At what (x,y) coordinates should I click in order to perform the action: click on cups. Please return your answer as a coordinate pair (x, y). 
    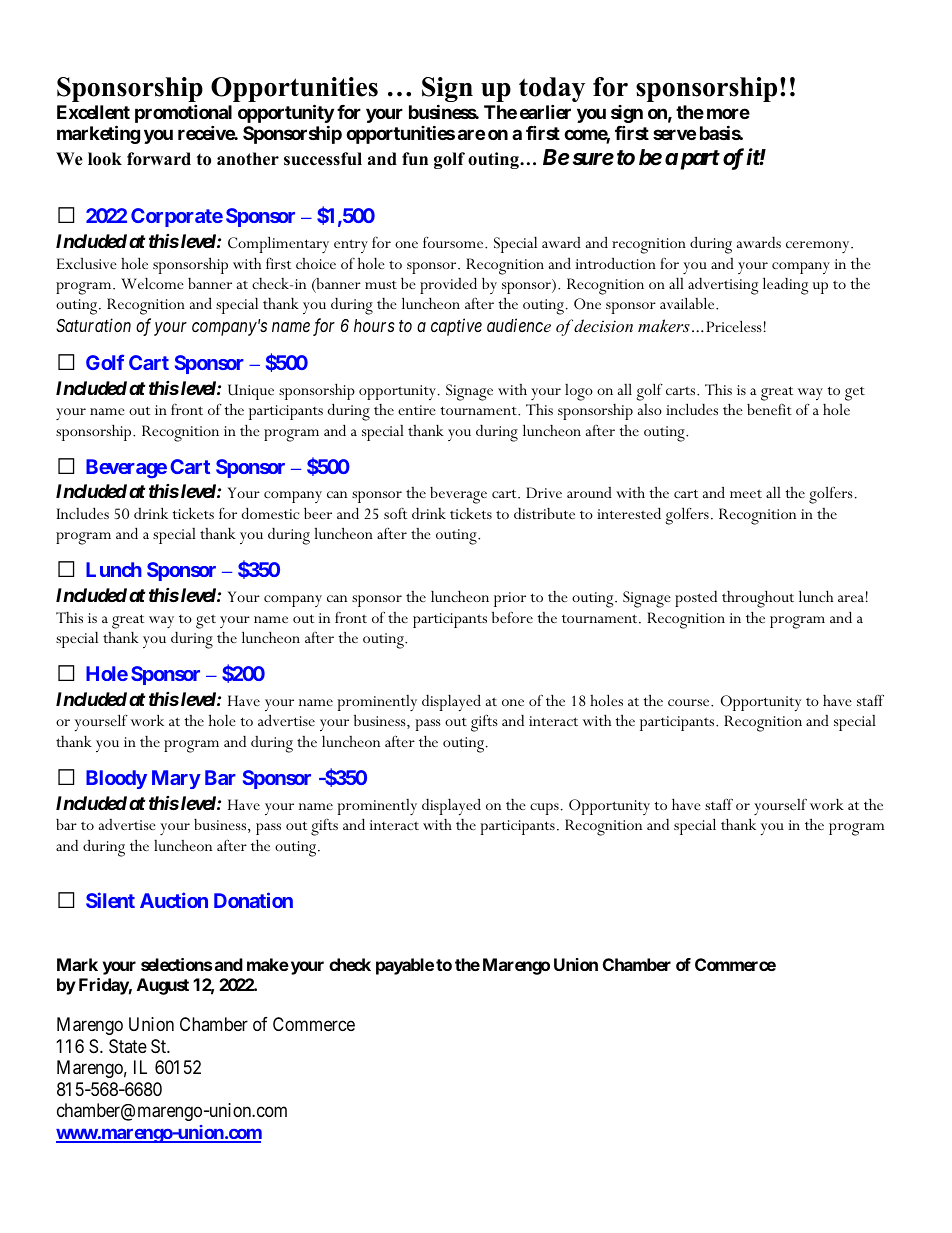
    Looking at the image, I should click on (544, 809).
